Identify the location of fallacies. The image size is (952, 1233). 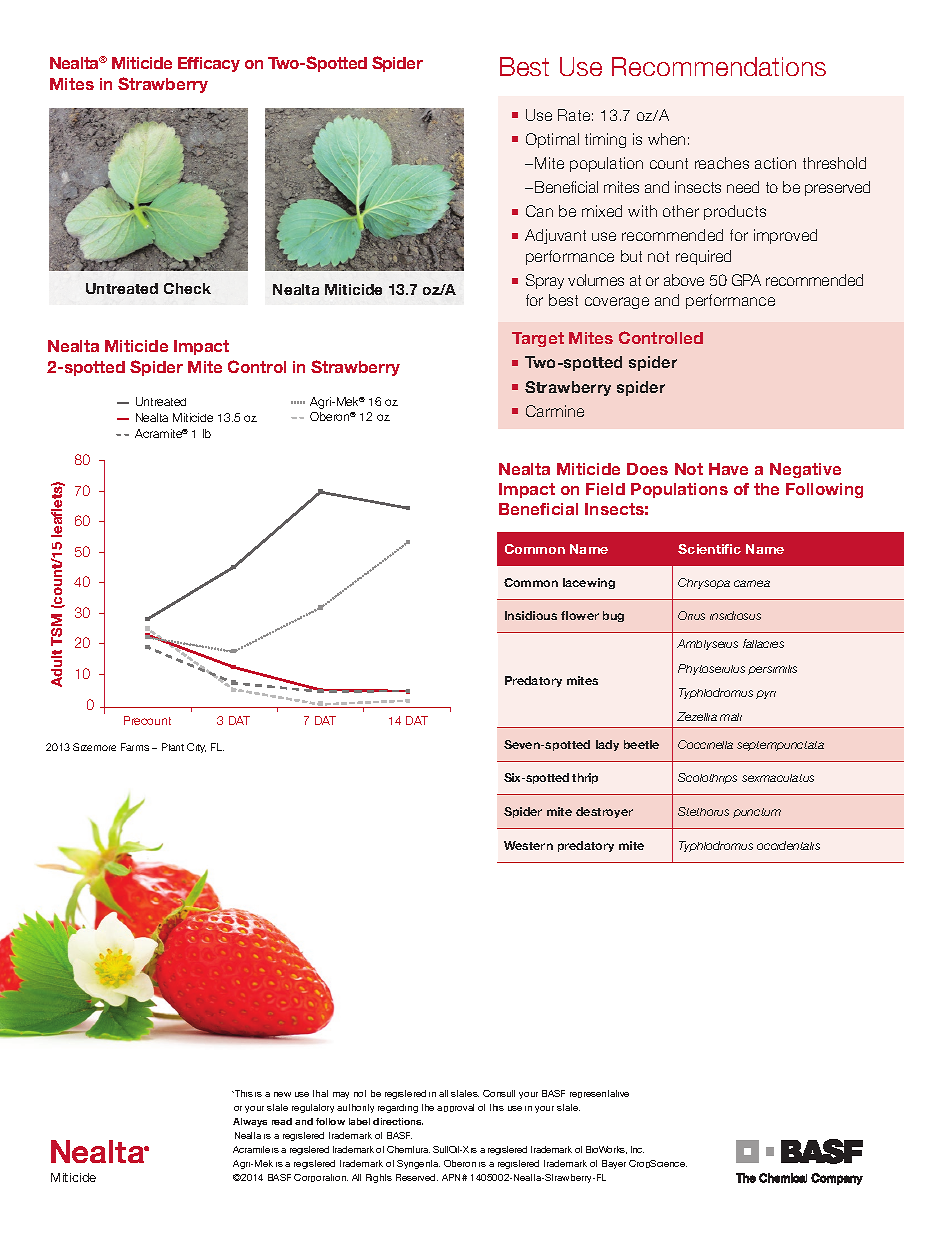
(763, 643).
